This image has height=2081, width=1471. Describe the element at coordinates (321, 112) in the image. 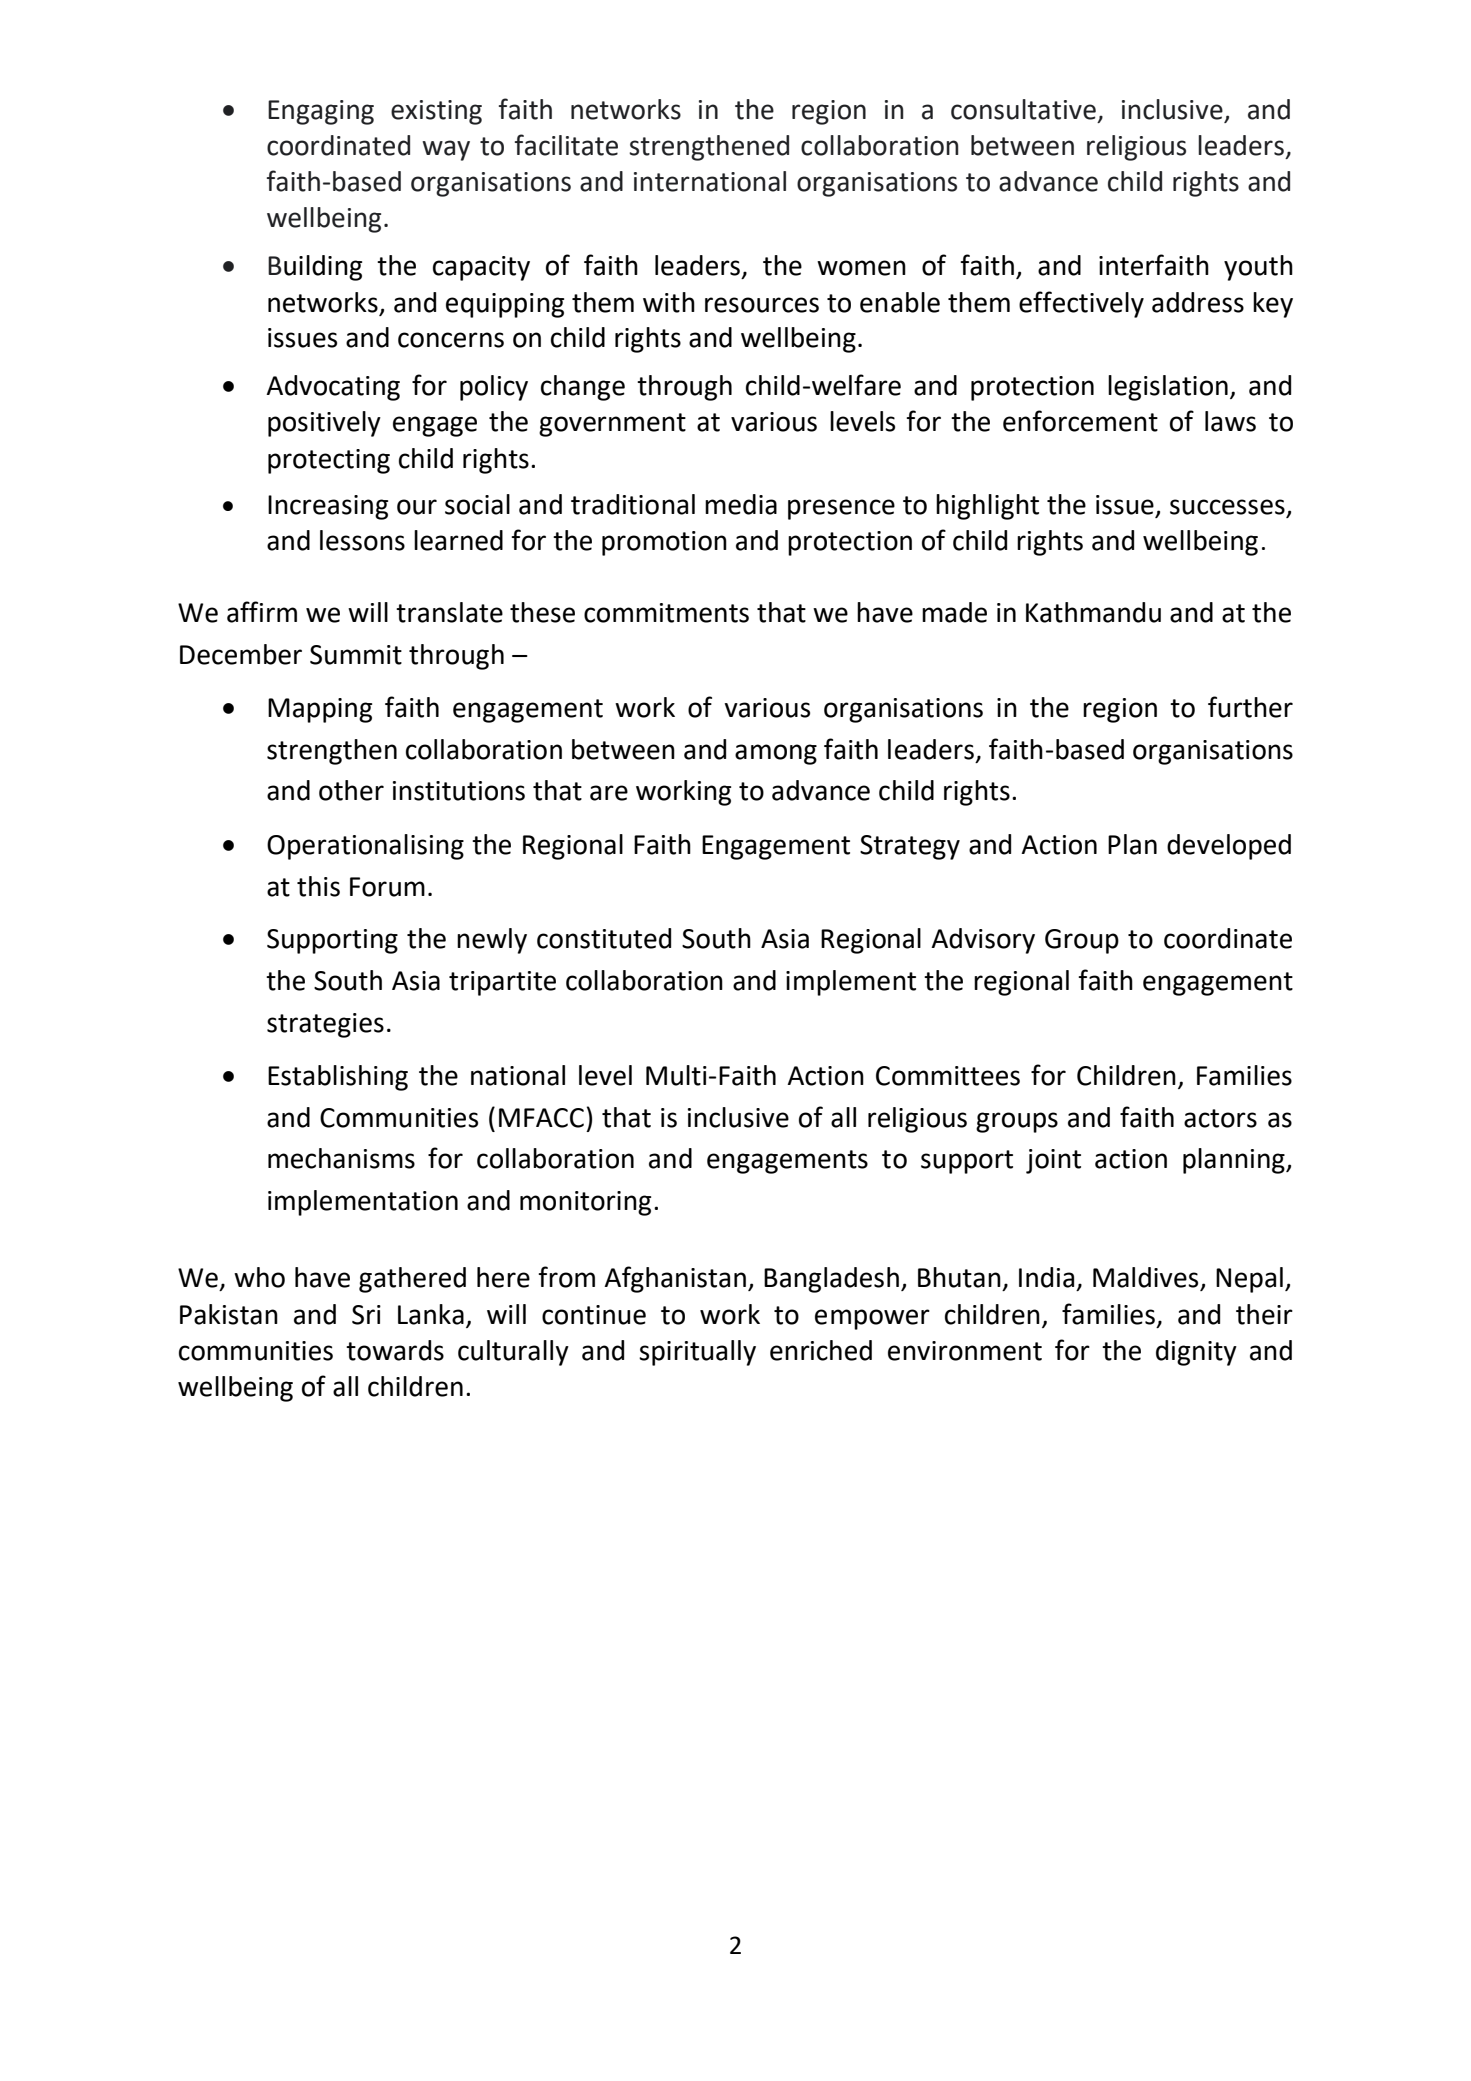

I see `Engaging` at that location.
